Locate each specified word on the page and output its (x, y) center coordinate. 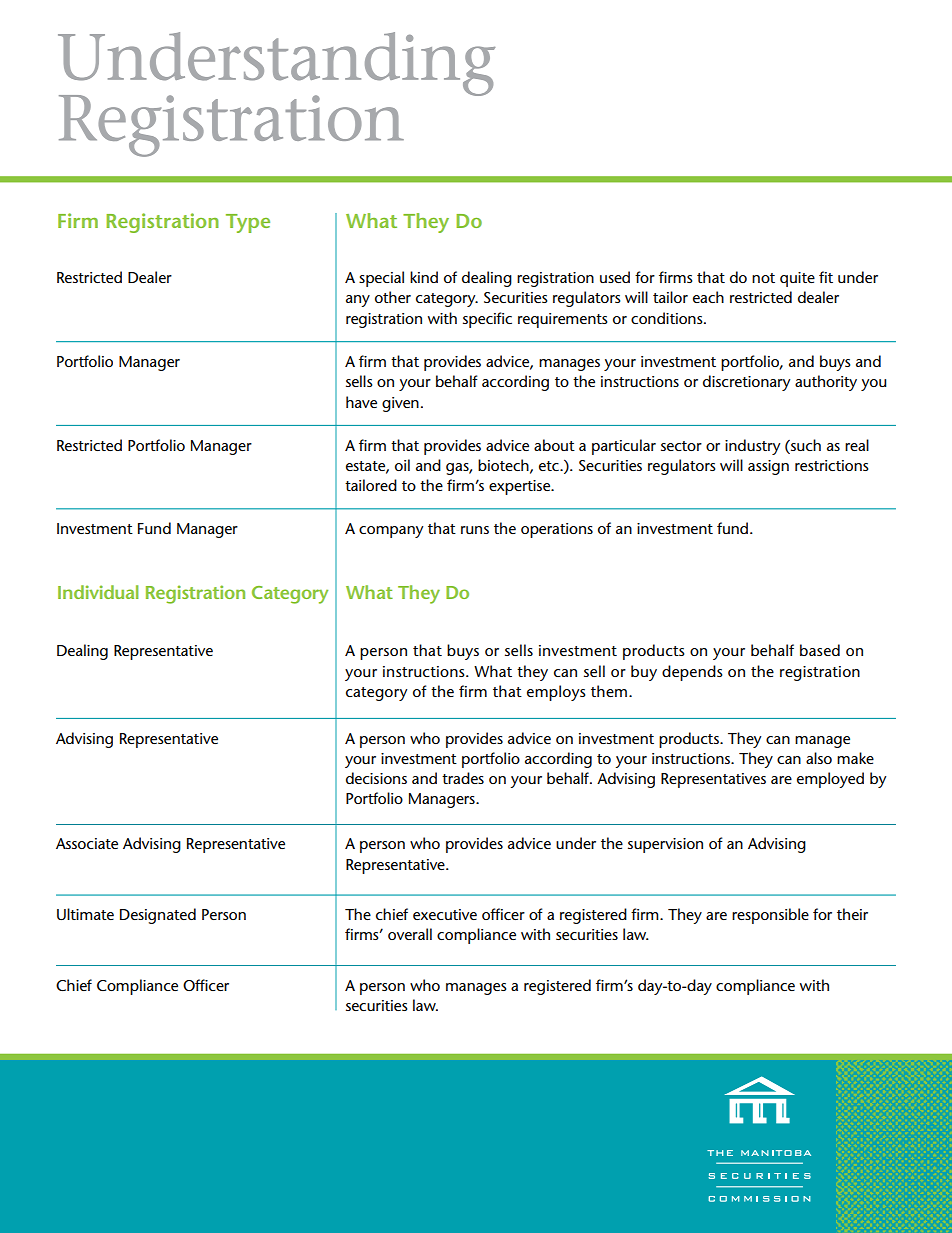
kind (424, 277)
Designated (158, 916)
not (763, 278)
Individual (98, 592)
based (820, 650)
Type (248, 223)
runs (475, 530)
